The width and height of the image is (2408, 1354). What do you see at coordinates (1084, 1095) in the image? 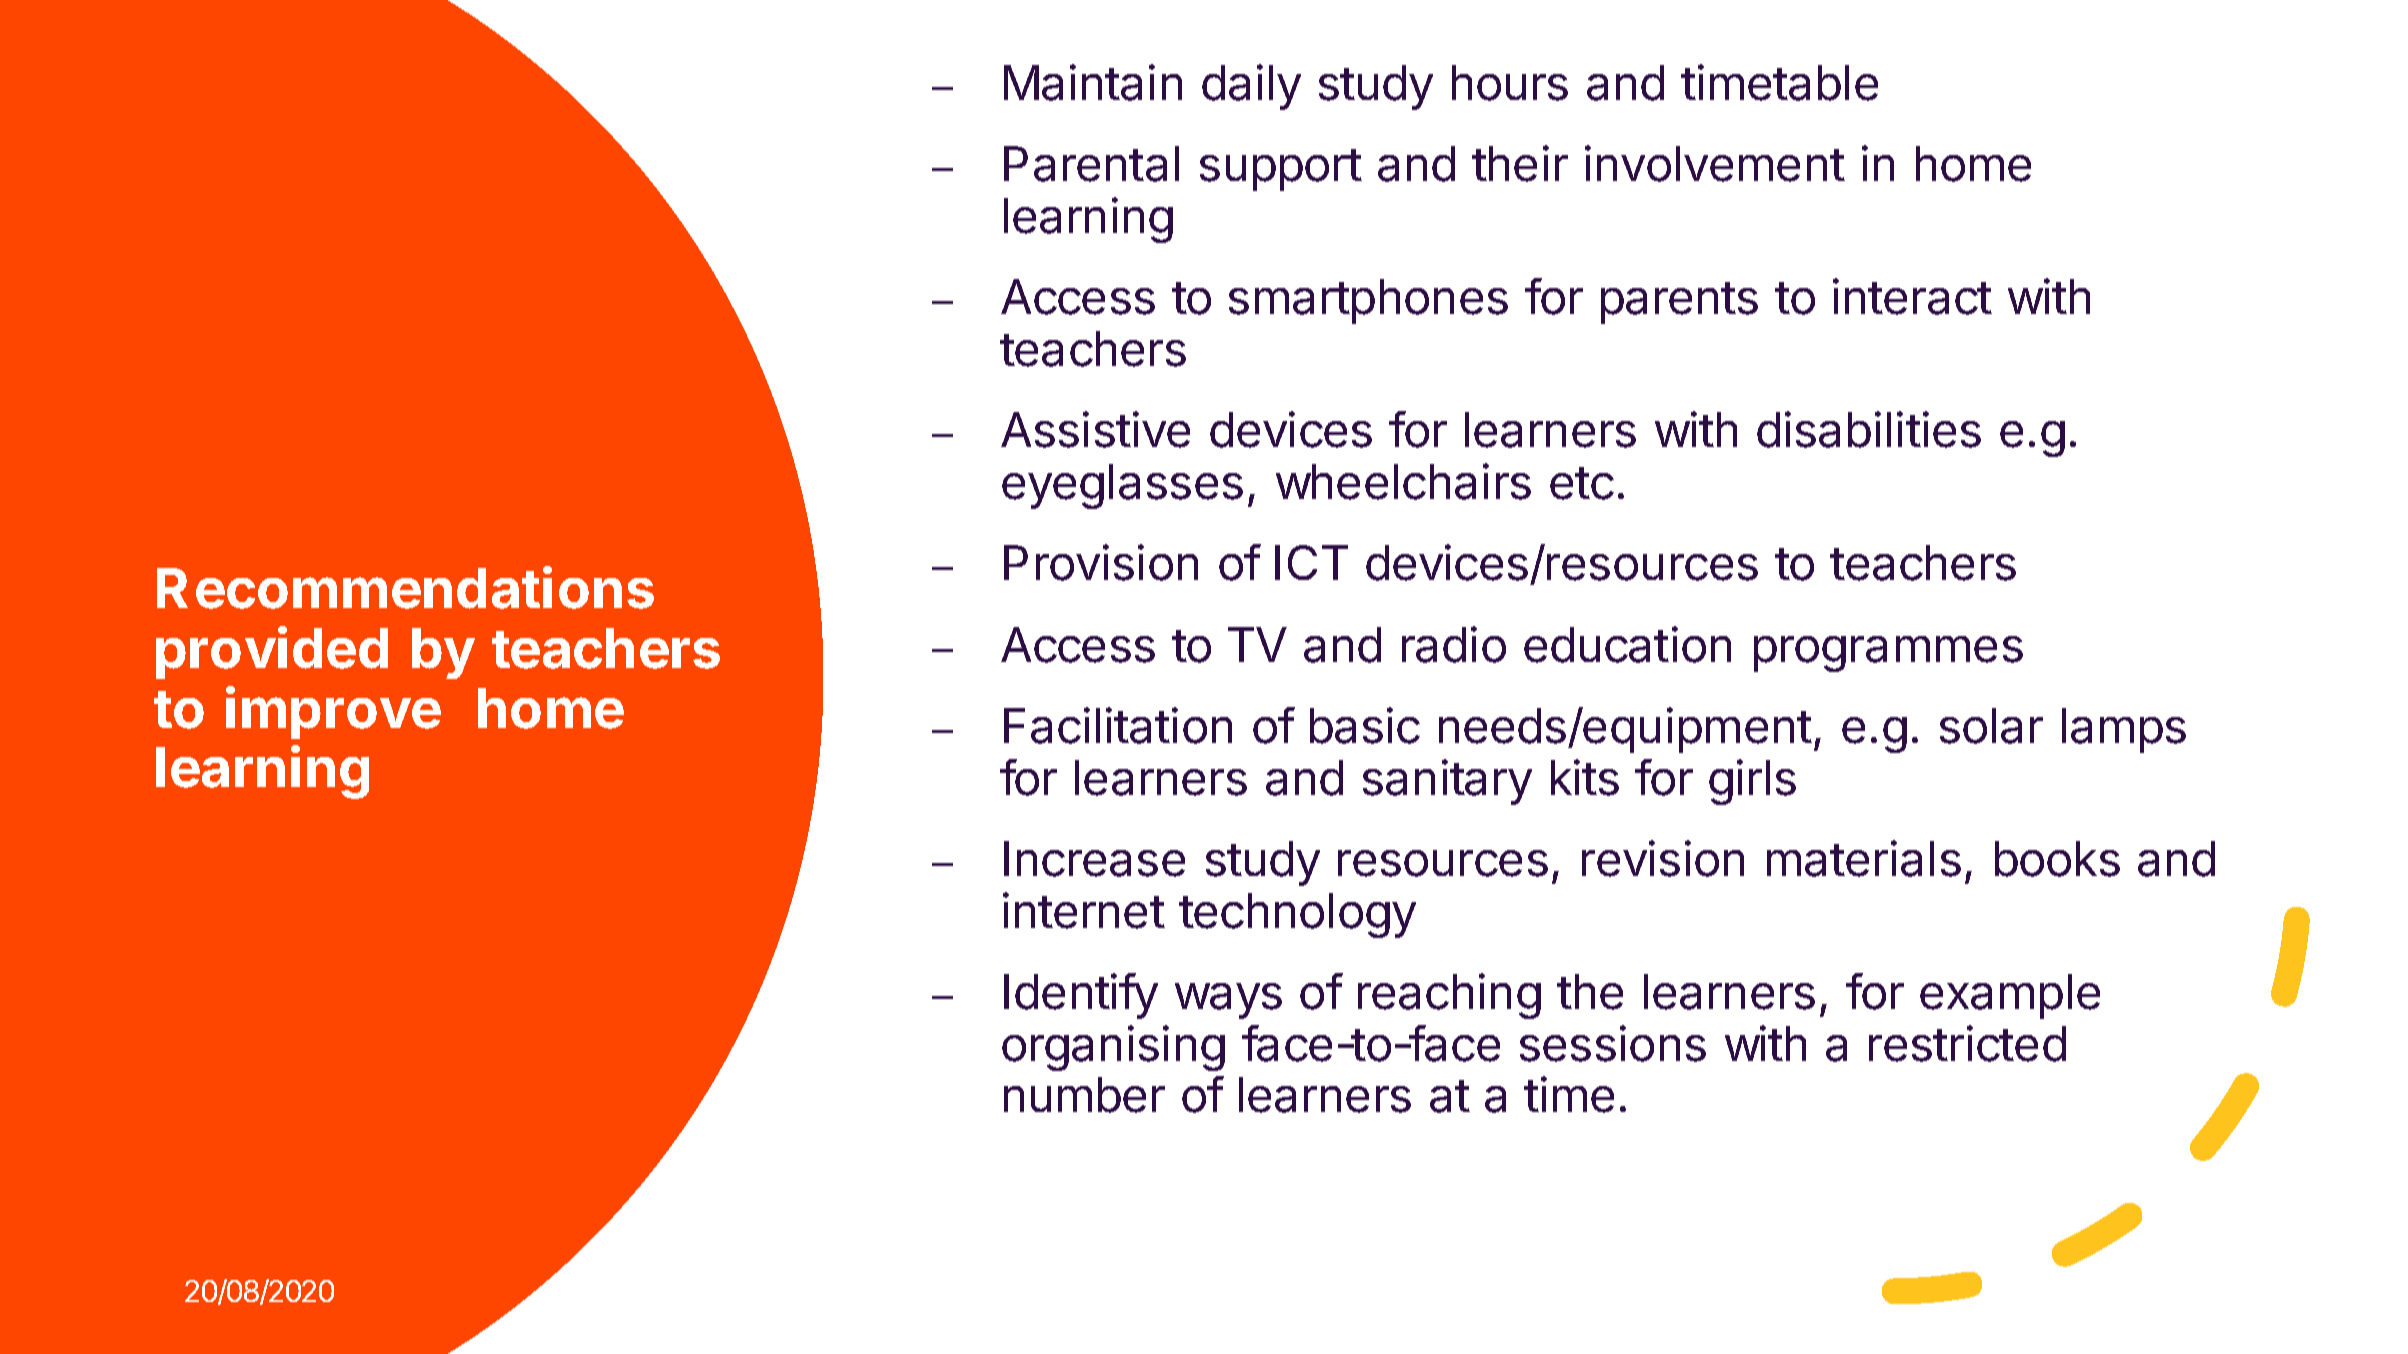
I see `number` at bounding box center [1084, 1095].
